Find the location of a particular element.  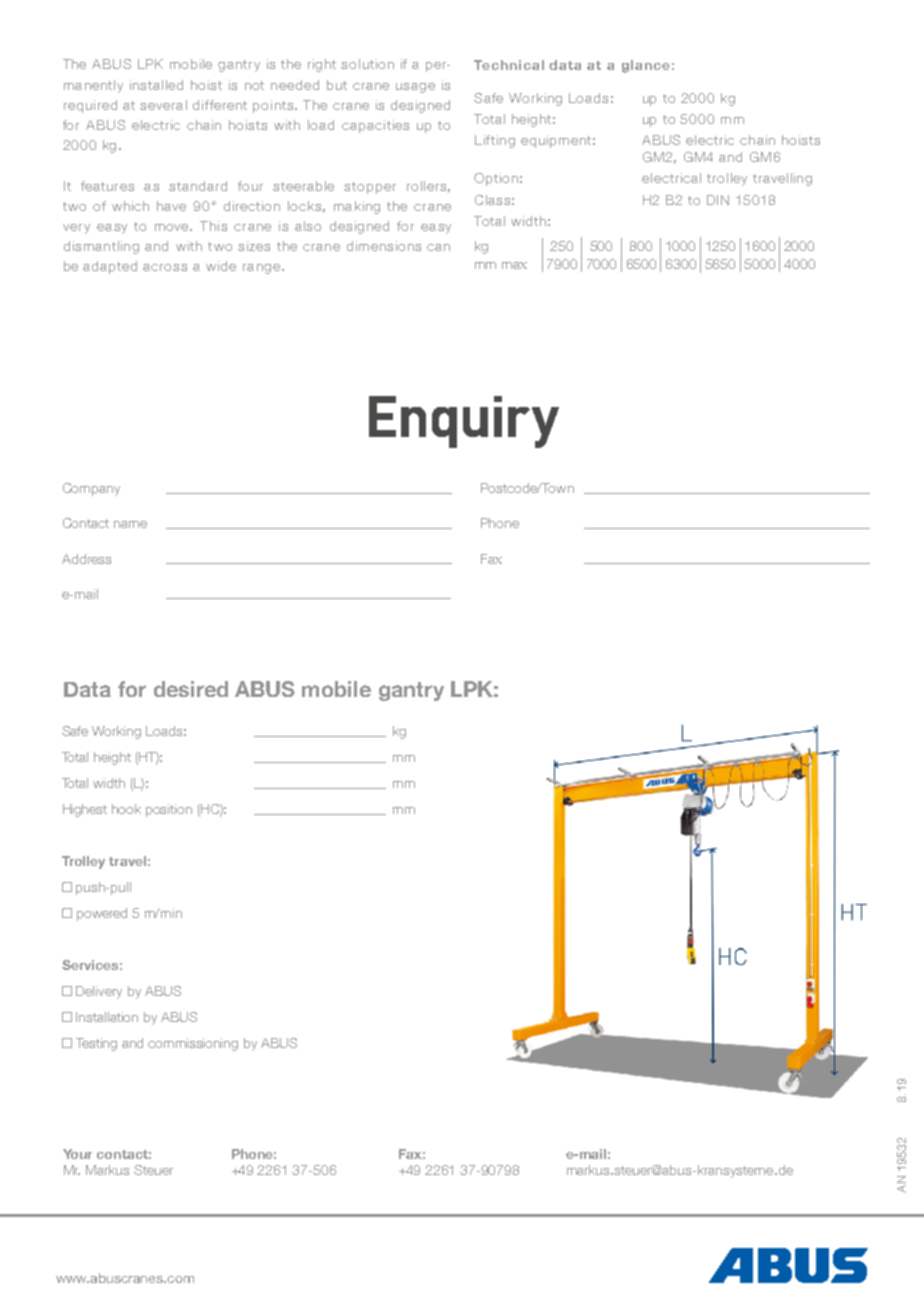

Enquiry is located at coordinates (464, 422).
